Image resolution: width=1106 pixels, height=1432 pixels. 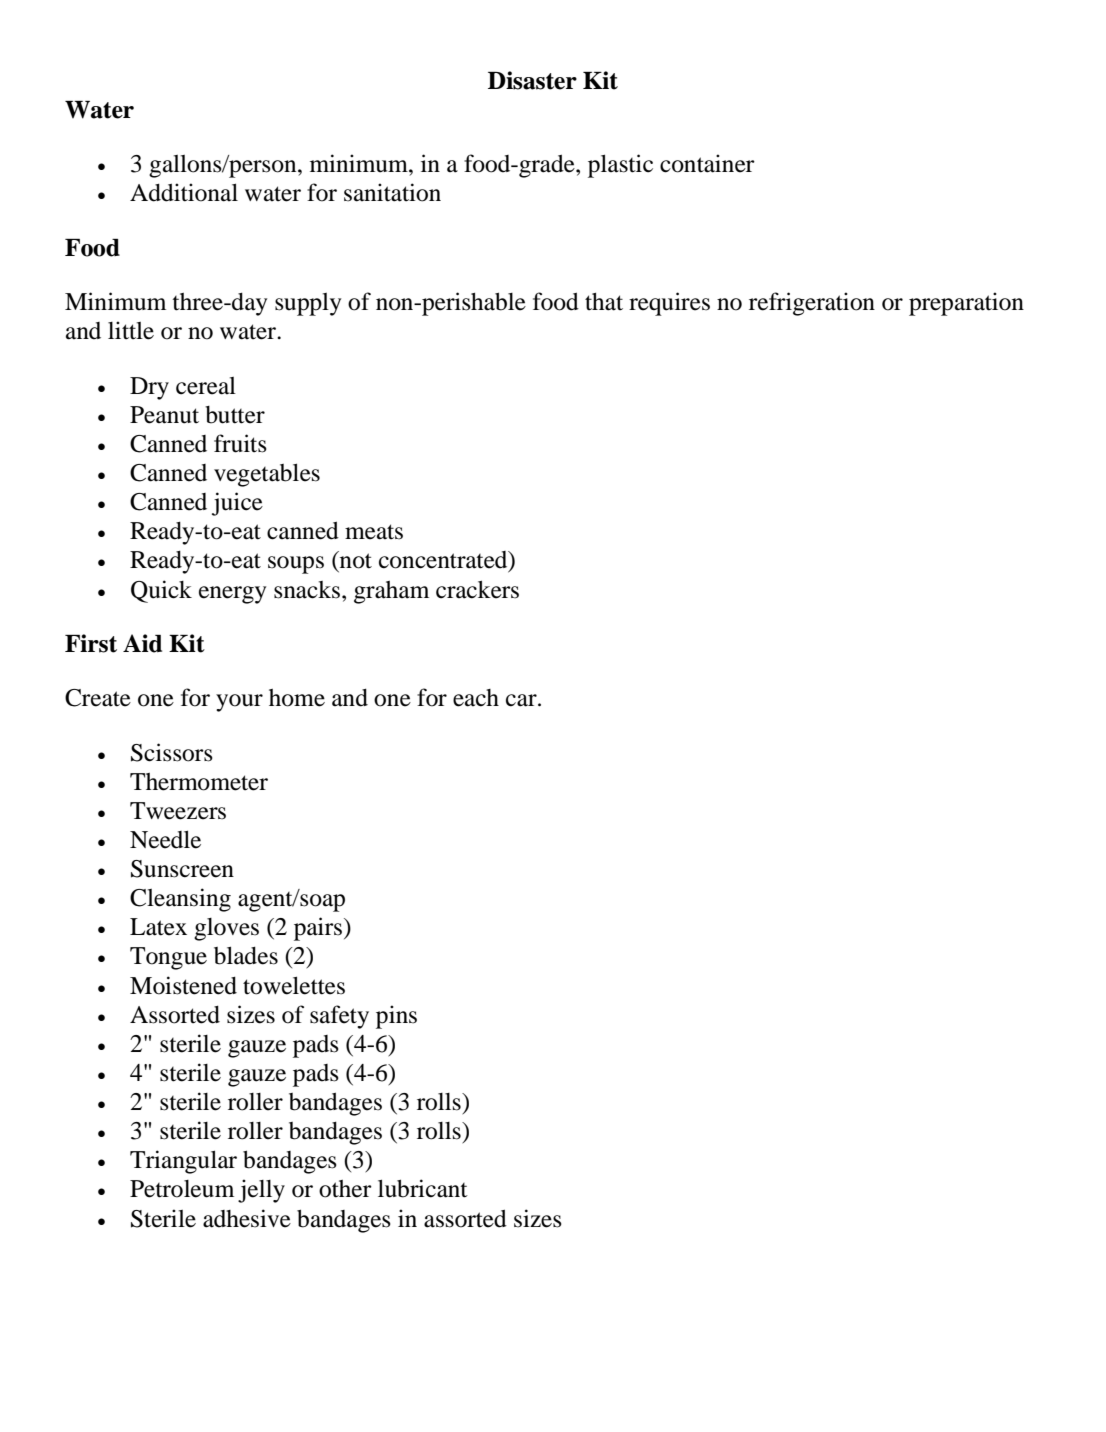 What do you see at coordinates (423, 1188) in the image?
I see `lubricant` at bounding box center [423, 1188].
